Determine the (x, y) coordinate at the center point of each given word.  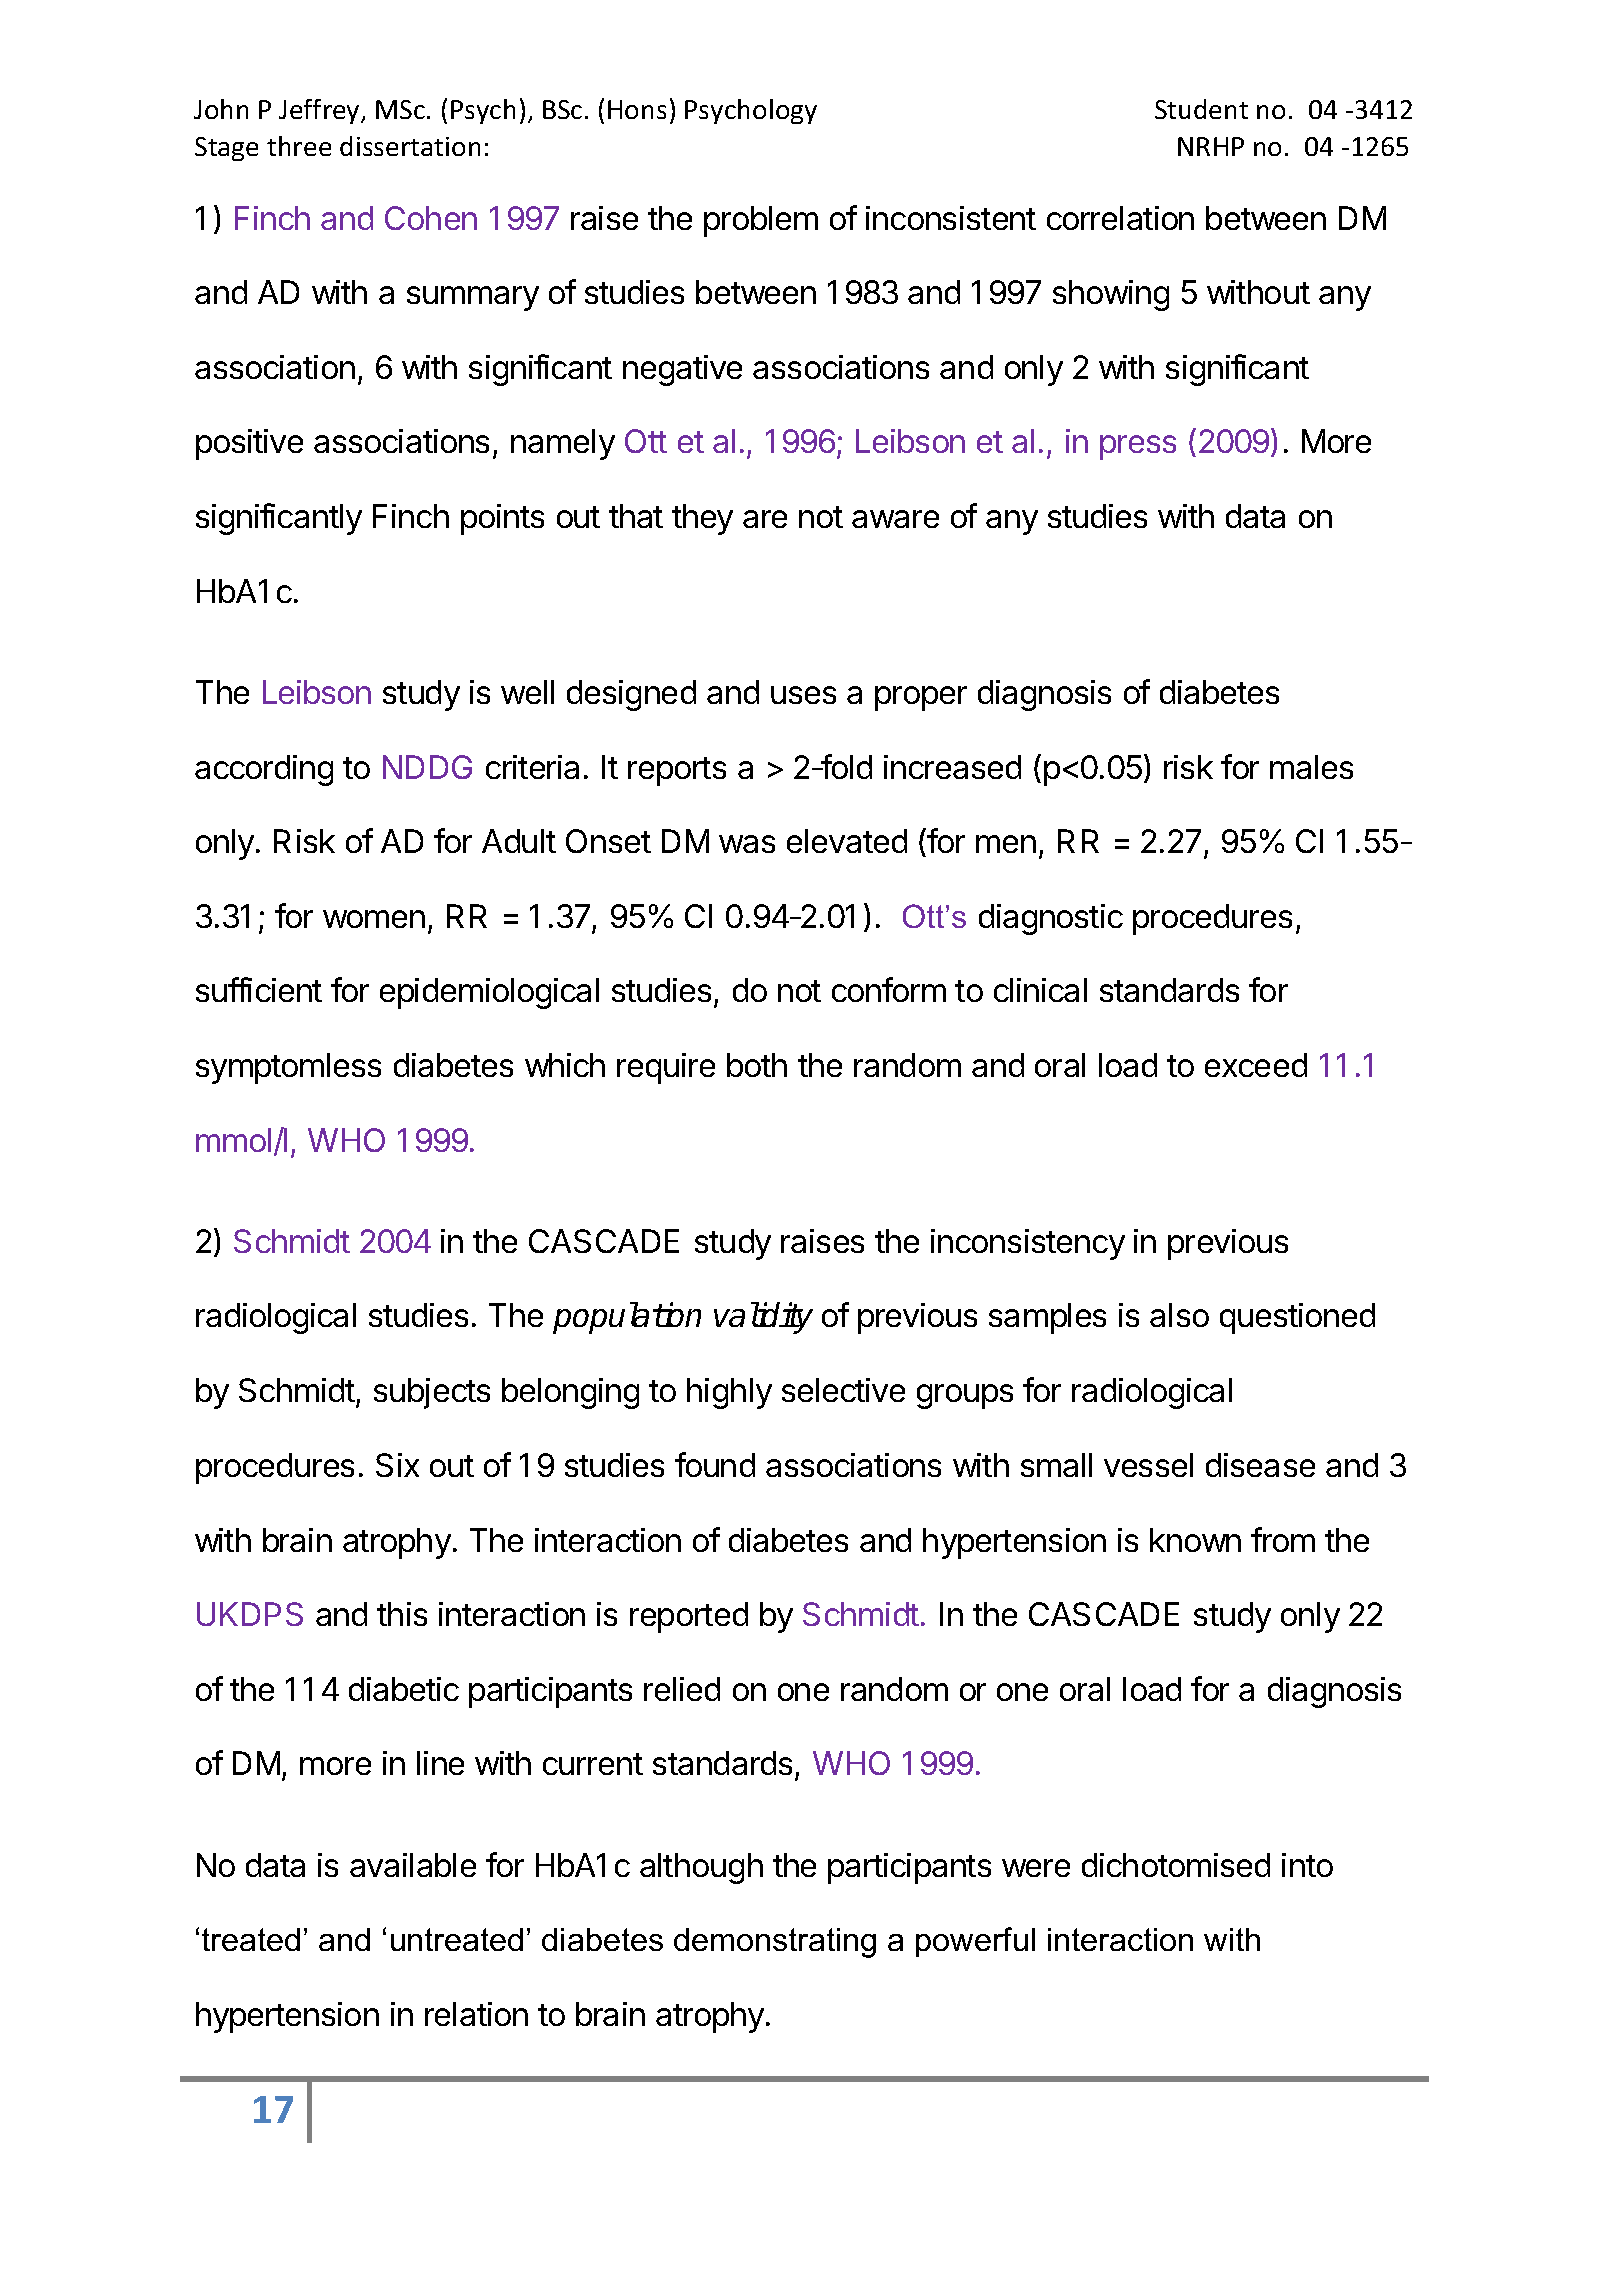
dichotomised (1176, 1865)
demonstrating (775, 1943)
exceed (1256, 1065)
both (757, 1065)
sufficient (259, 989)
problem (761, 221)
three (299, 146)
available (413, 1865)
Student (1201, 109)
